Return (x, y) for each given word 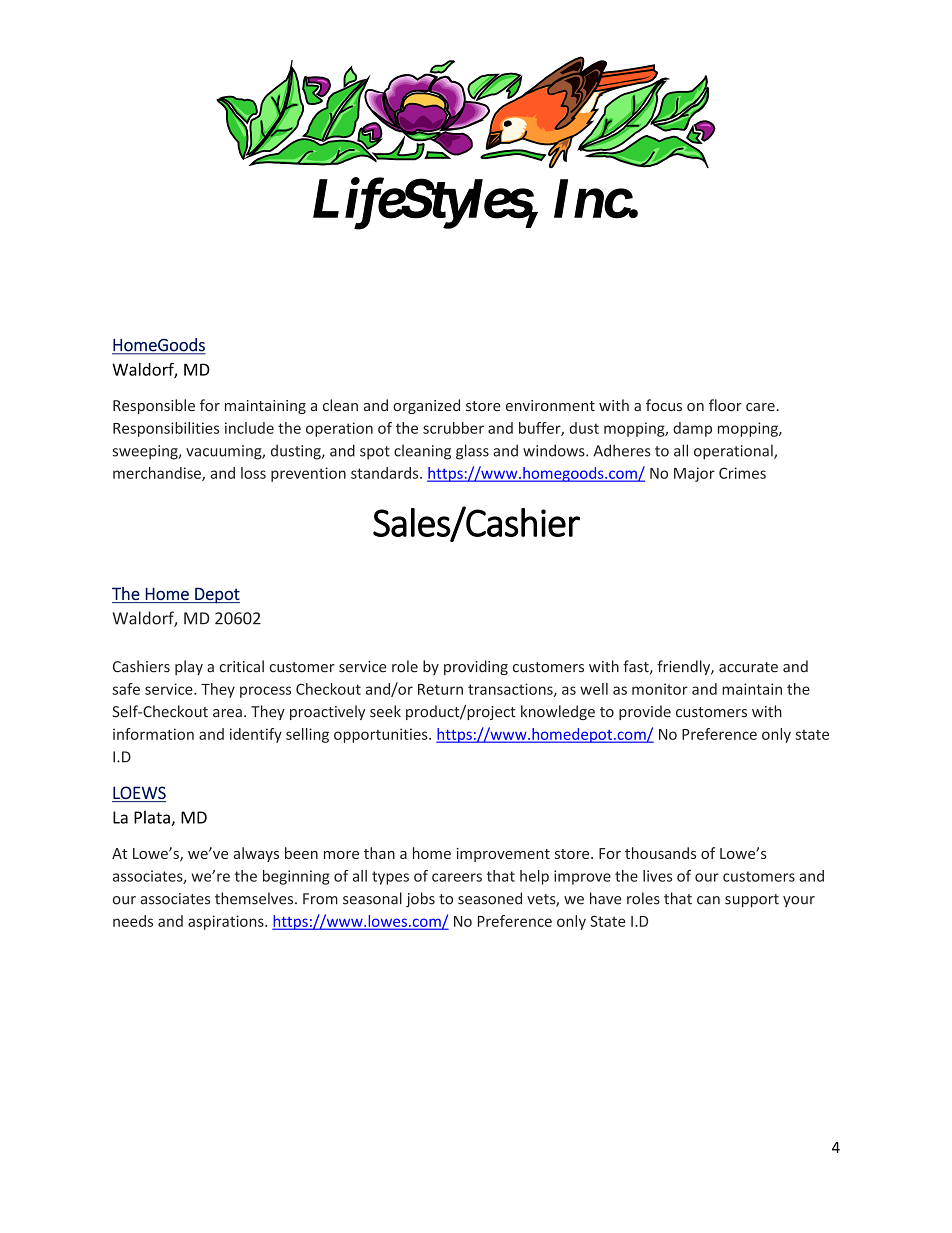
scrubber (453, 428)
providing (476, 667)
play (189, 667)
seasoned (490, 898)
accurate (748, 667)
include (249, 428)
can (708, 900)
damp (692, 429)
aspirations (227, 922)
